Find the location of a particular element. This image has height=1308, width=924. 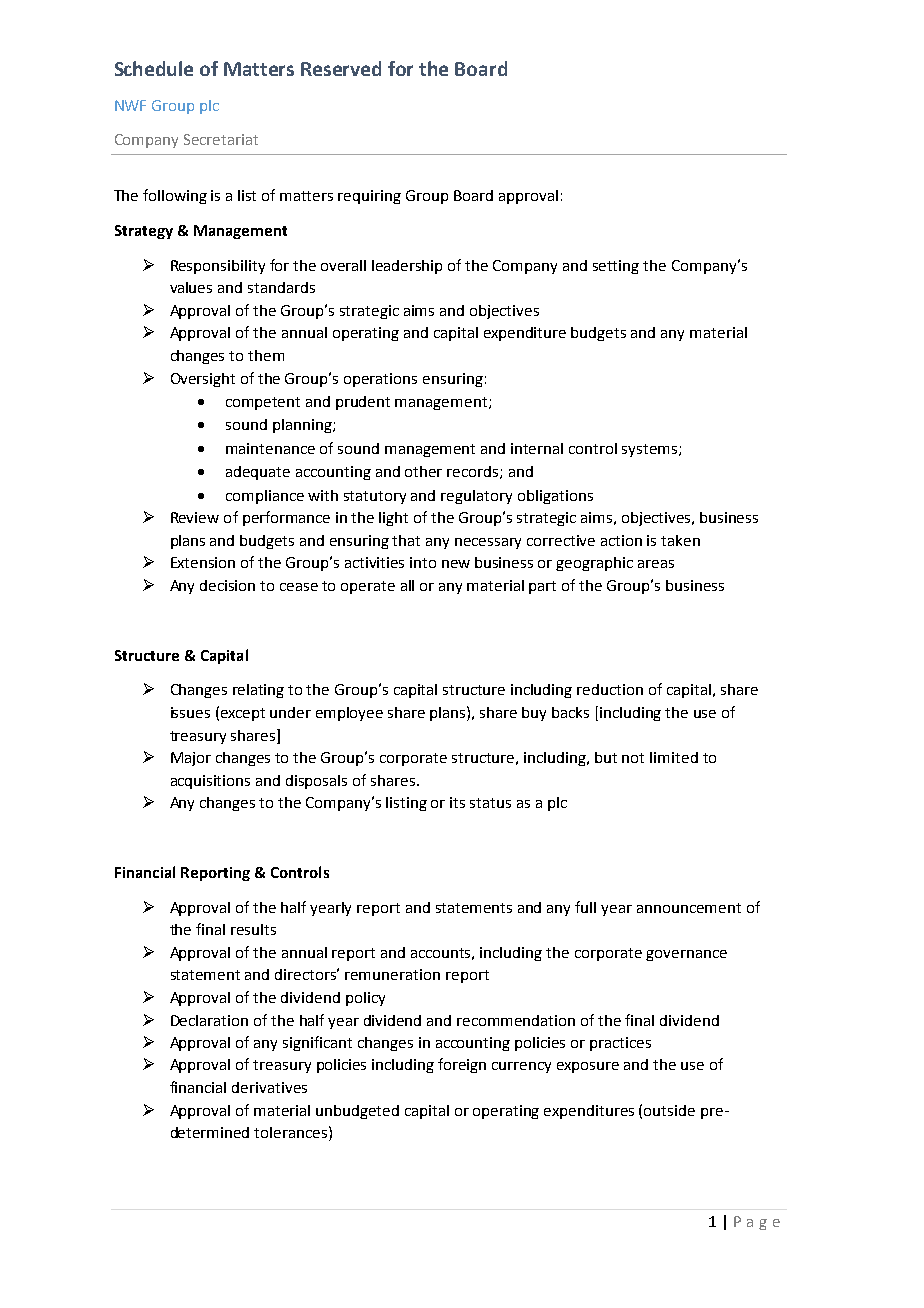

systems is located at coordinates (651, 450).
